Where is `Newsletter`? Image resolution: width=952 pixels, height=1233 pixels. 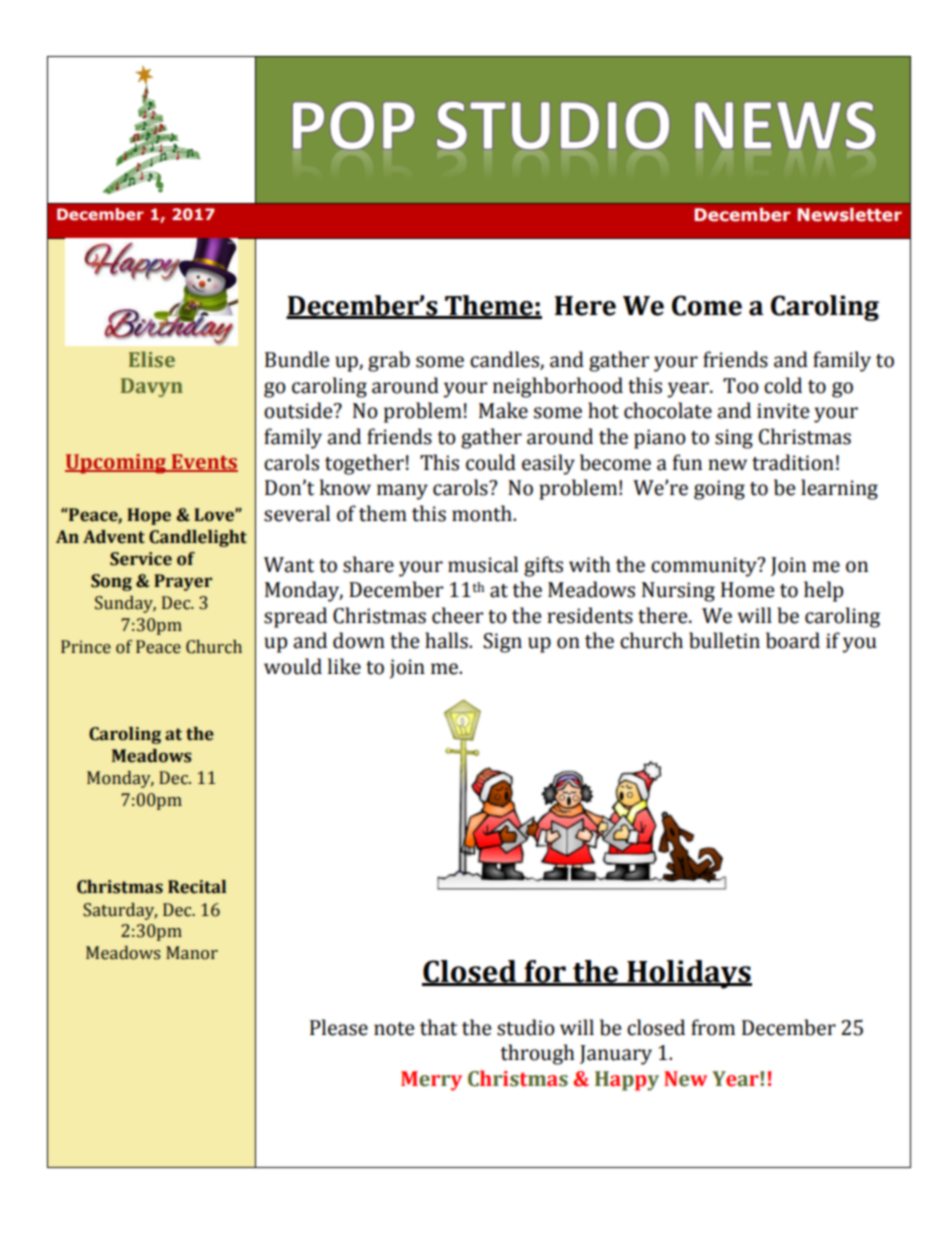
Newsletter is located at coordinates (850, 215).
